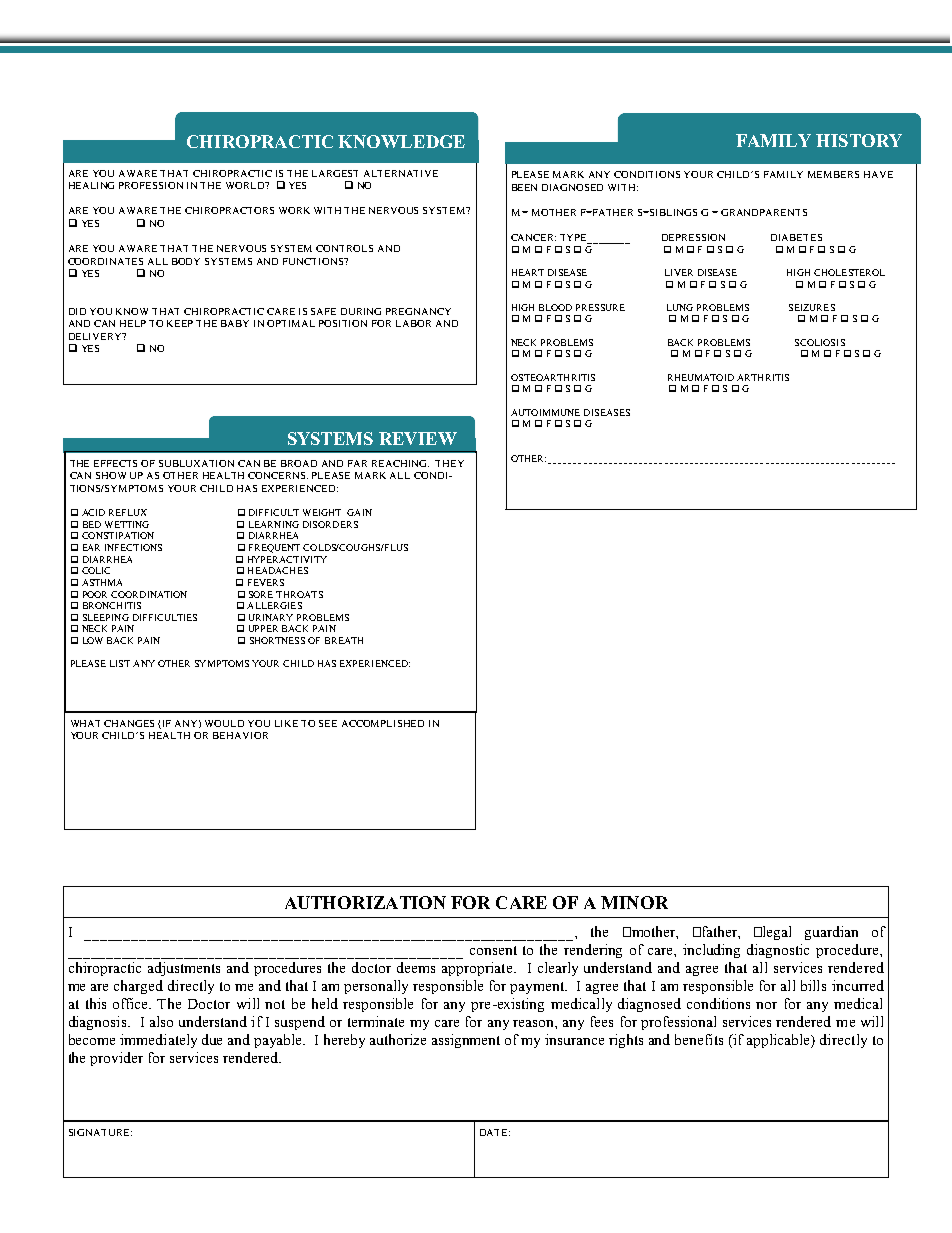 The image size is (952, 1233). Describe the element at coordinates (149, 594) in the page. I see `COORDINATION` at that location.
